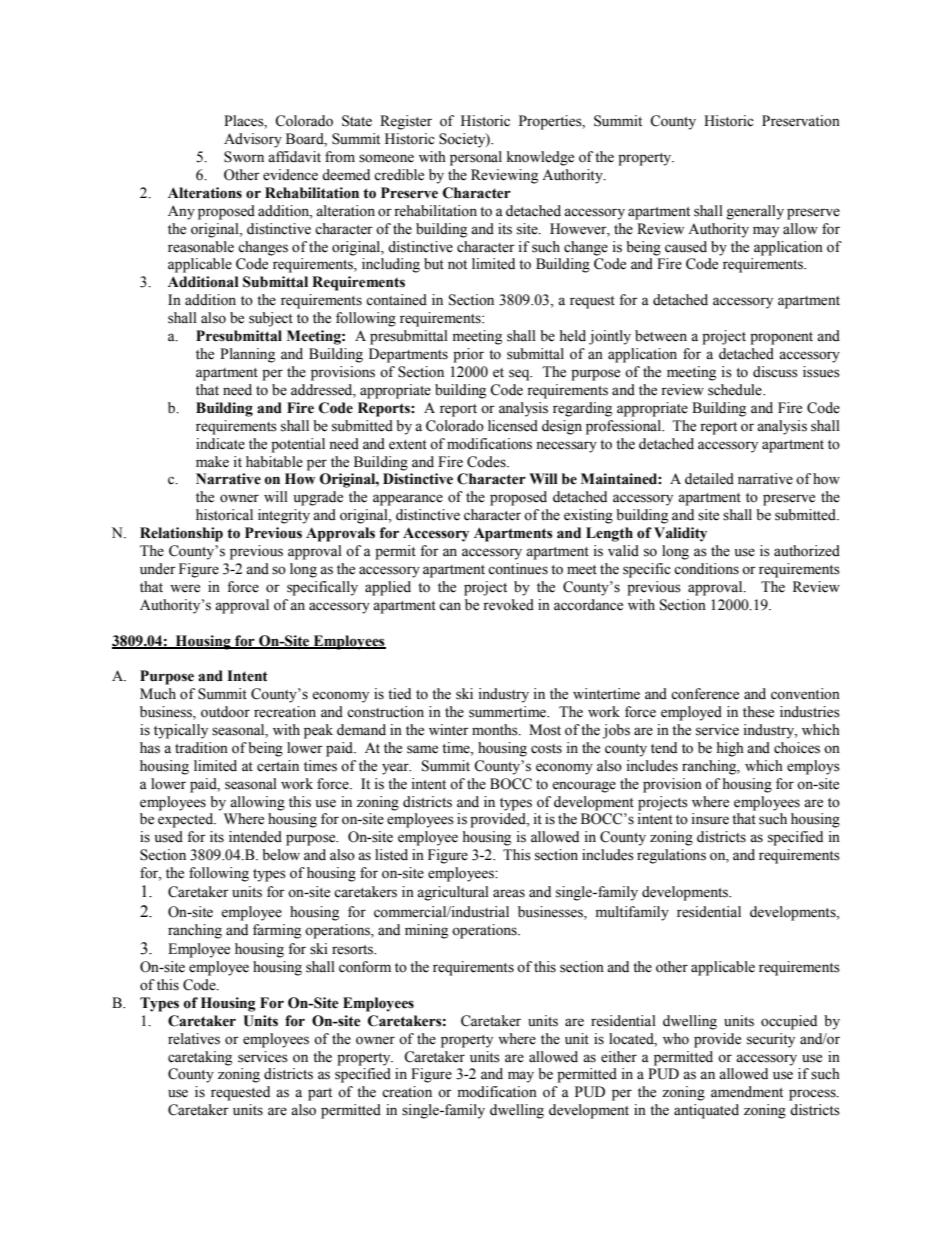  What do you see at coordinates (247, 355) in the image?
I see `Planning` at bounding box center [247, 355].
